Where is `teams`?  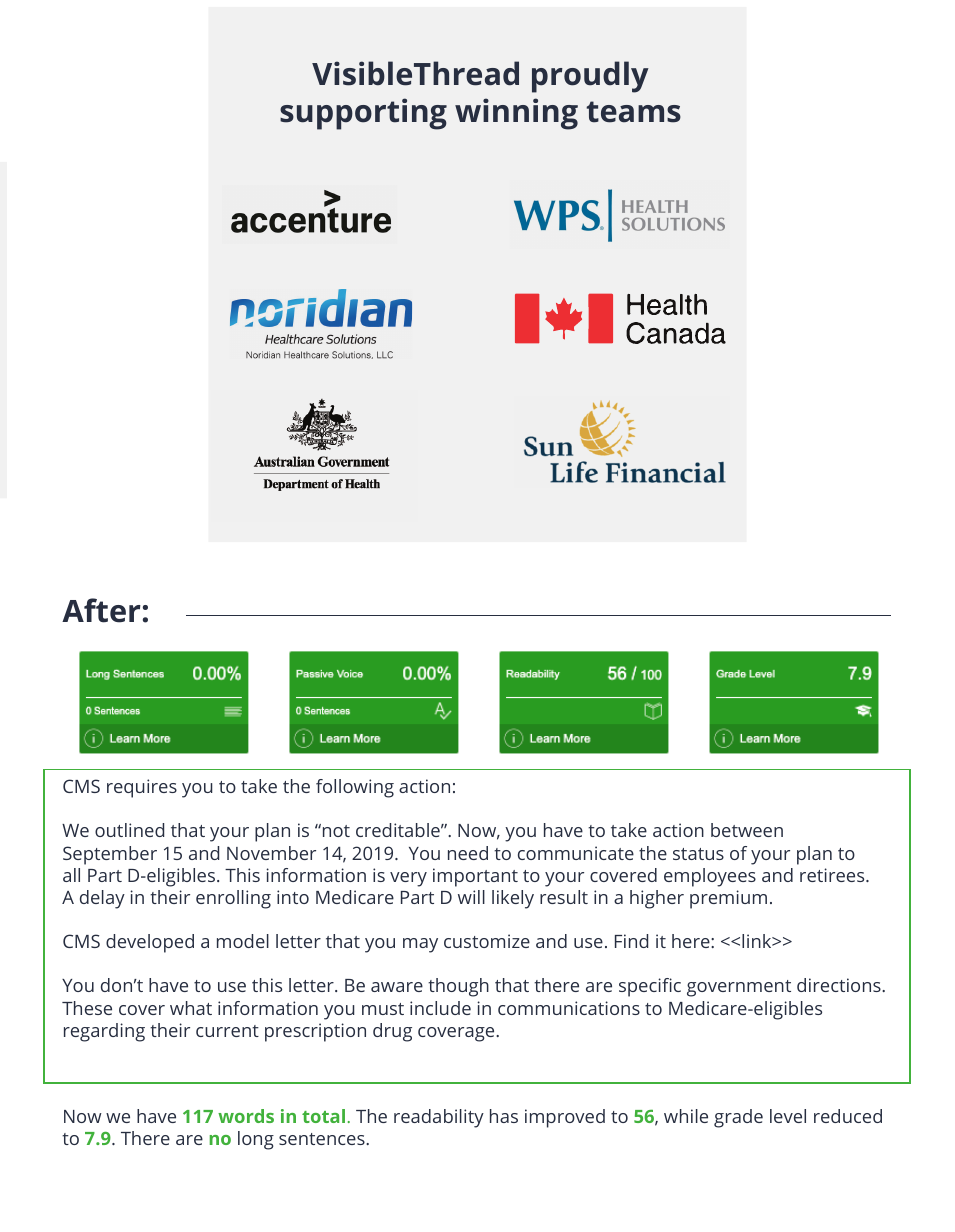 teams is located at coordinates (633, 112).
